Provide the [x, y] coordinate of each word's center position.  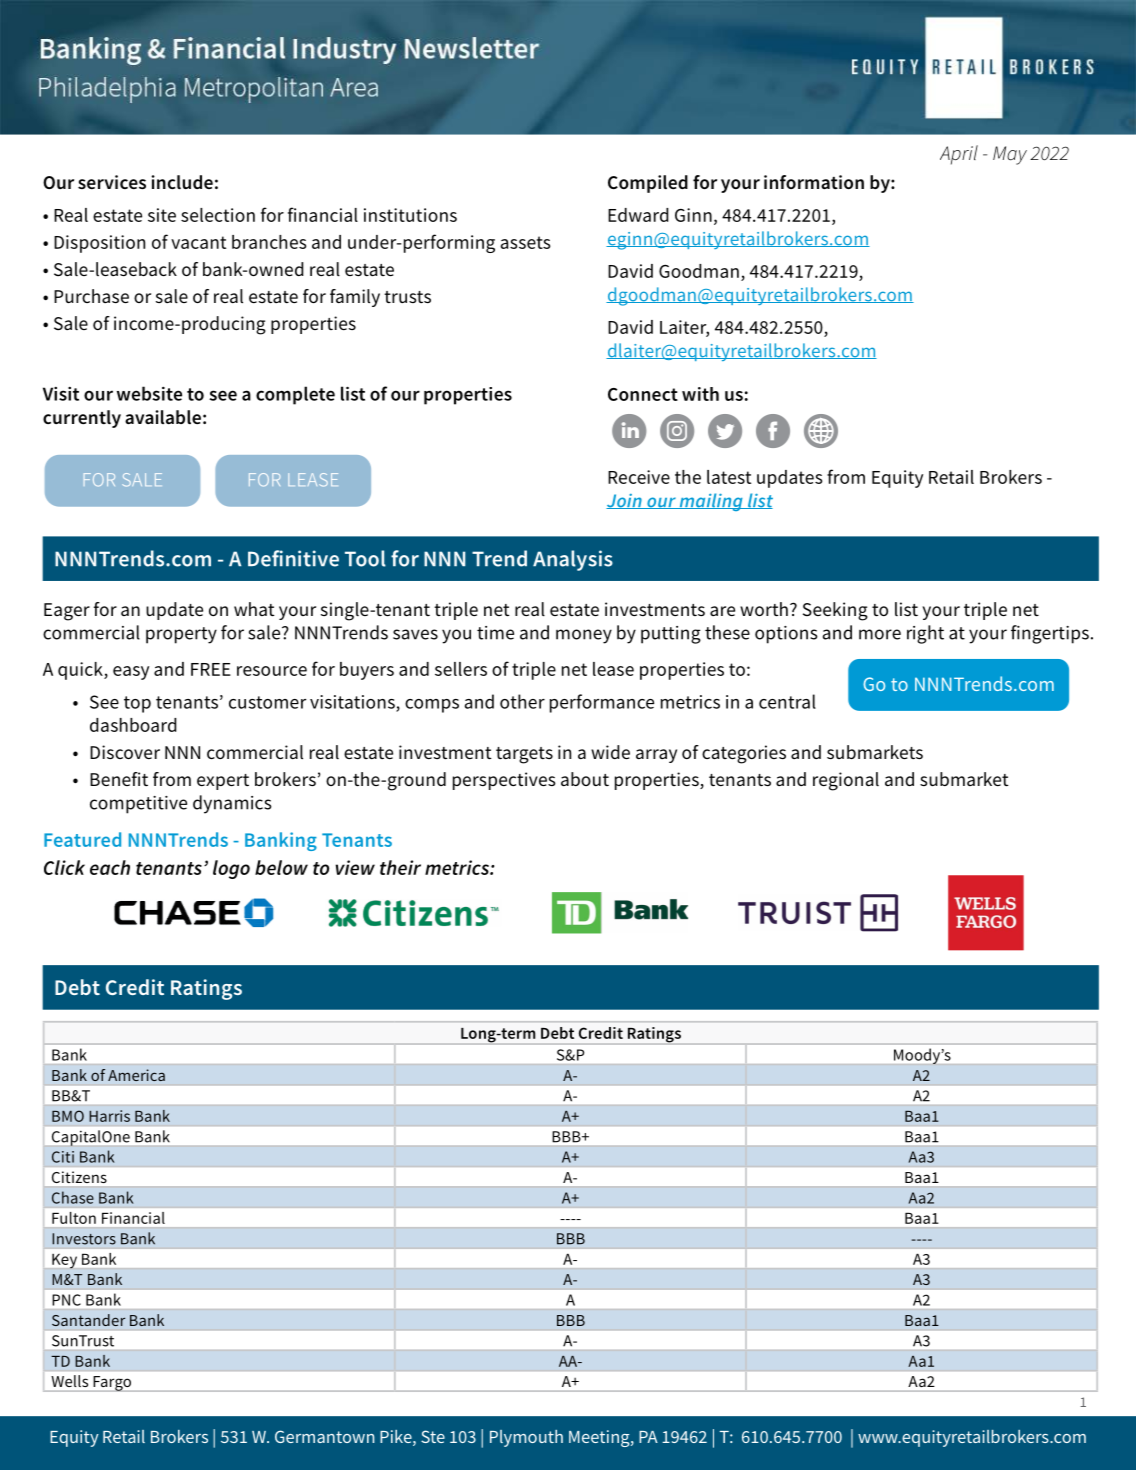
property [181, 635]
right [925, 634]
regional [846, 781]
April [959, 155]
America [136, 1075]
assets [525, 242]
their [400, 867]
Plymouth [526, 1438]
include [182, 182]
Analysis [573, 560]
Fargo [112, 1384]
